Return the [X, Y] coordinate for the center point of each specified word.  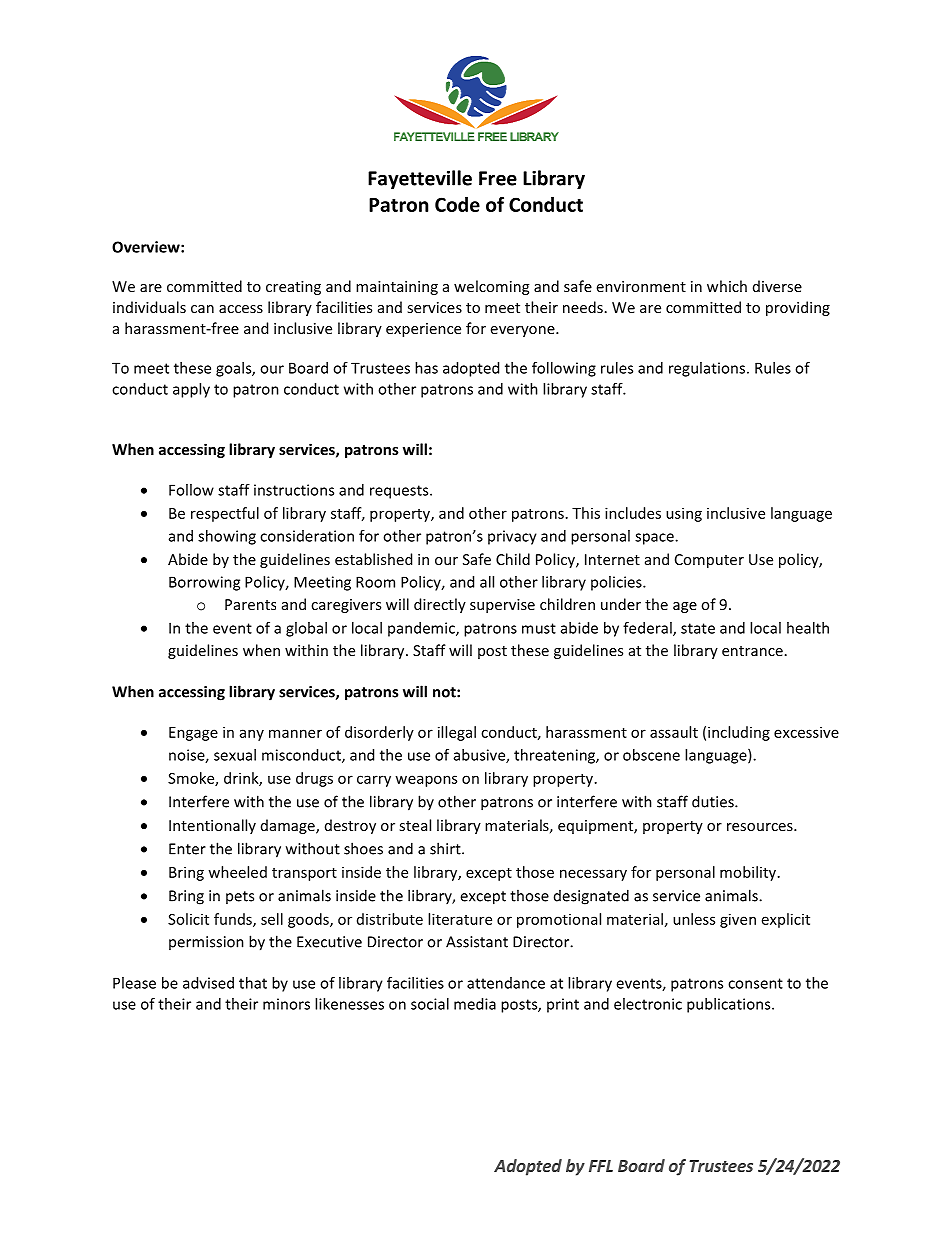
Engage [193, 734]
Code [457, 204]
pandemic [422, 629]
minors [286, 1004]
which [727, 286]
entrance [752, 651]
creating [293, 288]
